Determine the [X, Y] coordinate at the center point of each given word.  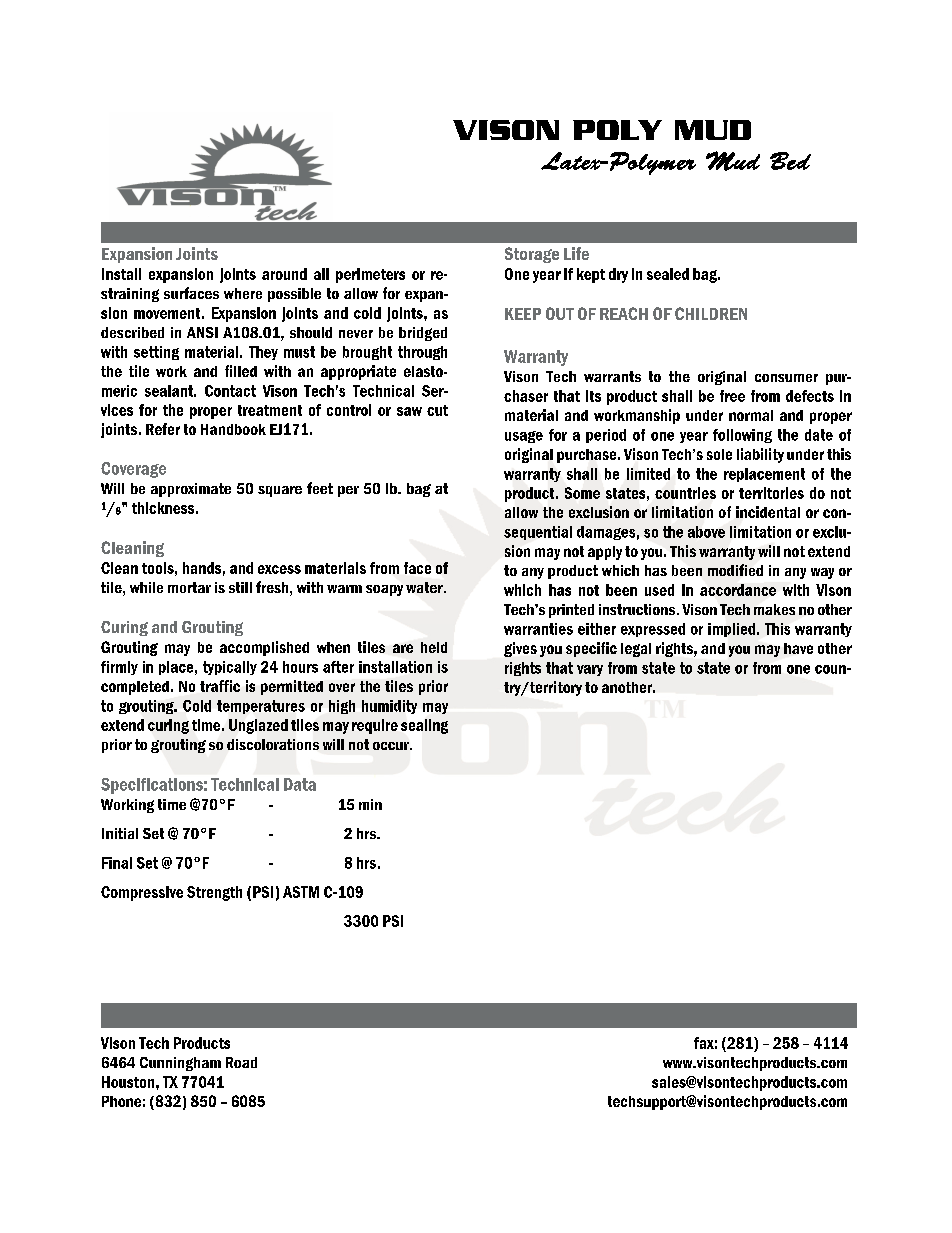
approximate [191, 490]
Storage [532, 255]
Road [241, 1062]
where [243, 293]
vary [590, 670]
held [434, 647]
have [798, 648]
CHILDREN [711, 313]
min [370, 804]
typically [230, 668]
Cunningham [180, 1064]
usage [524, 437]
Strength [214, 893]
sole [719, 454]
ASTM [301, 892]
